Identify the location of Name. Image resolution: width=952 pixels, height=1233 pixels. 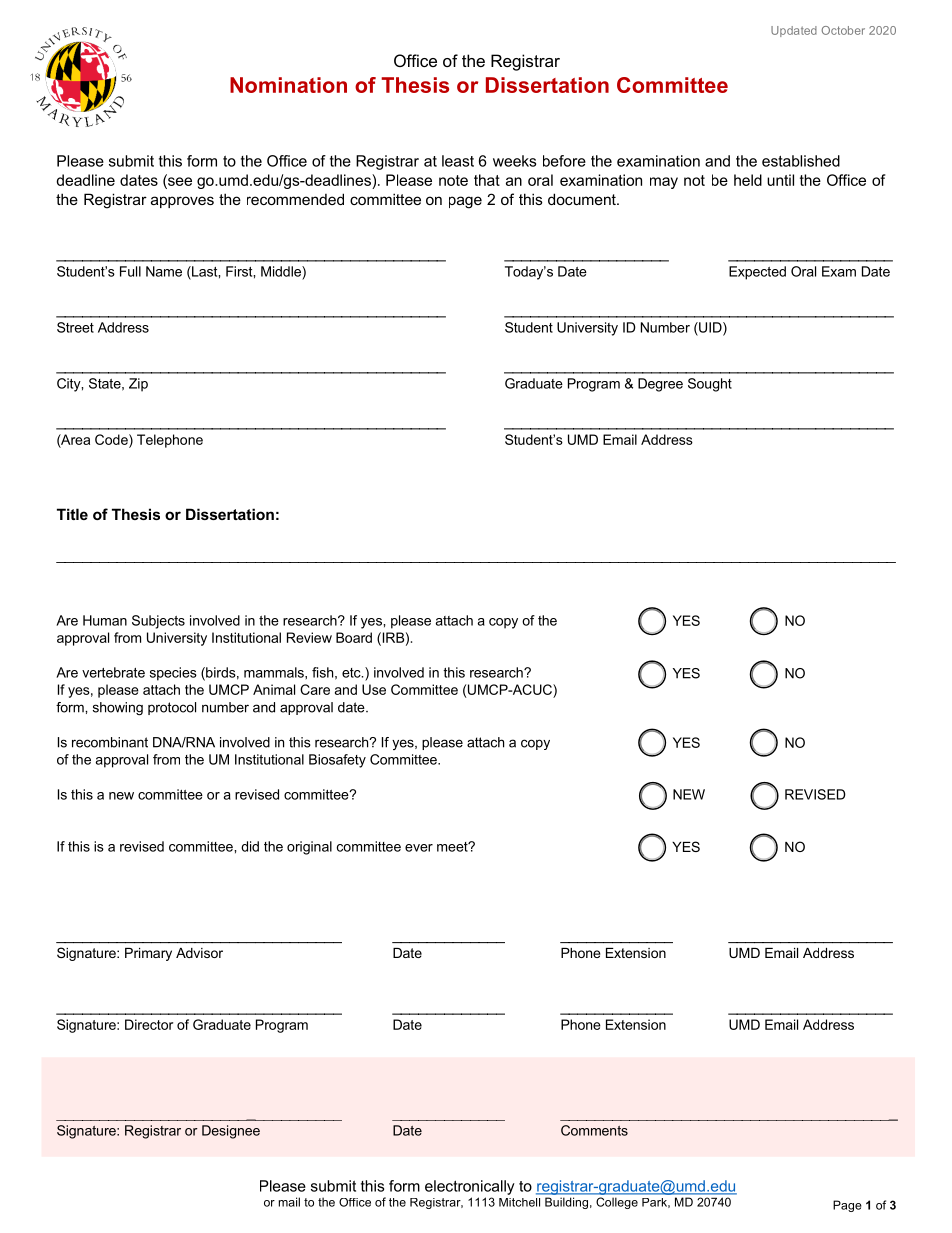
(164, 271).
